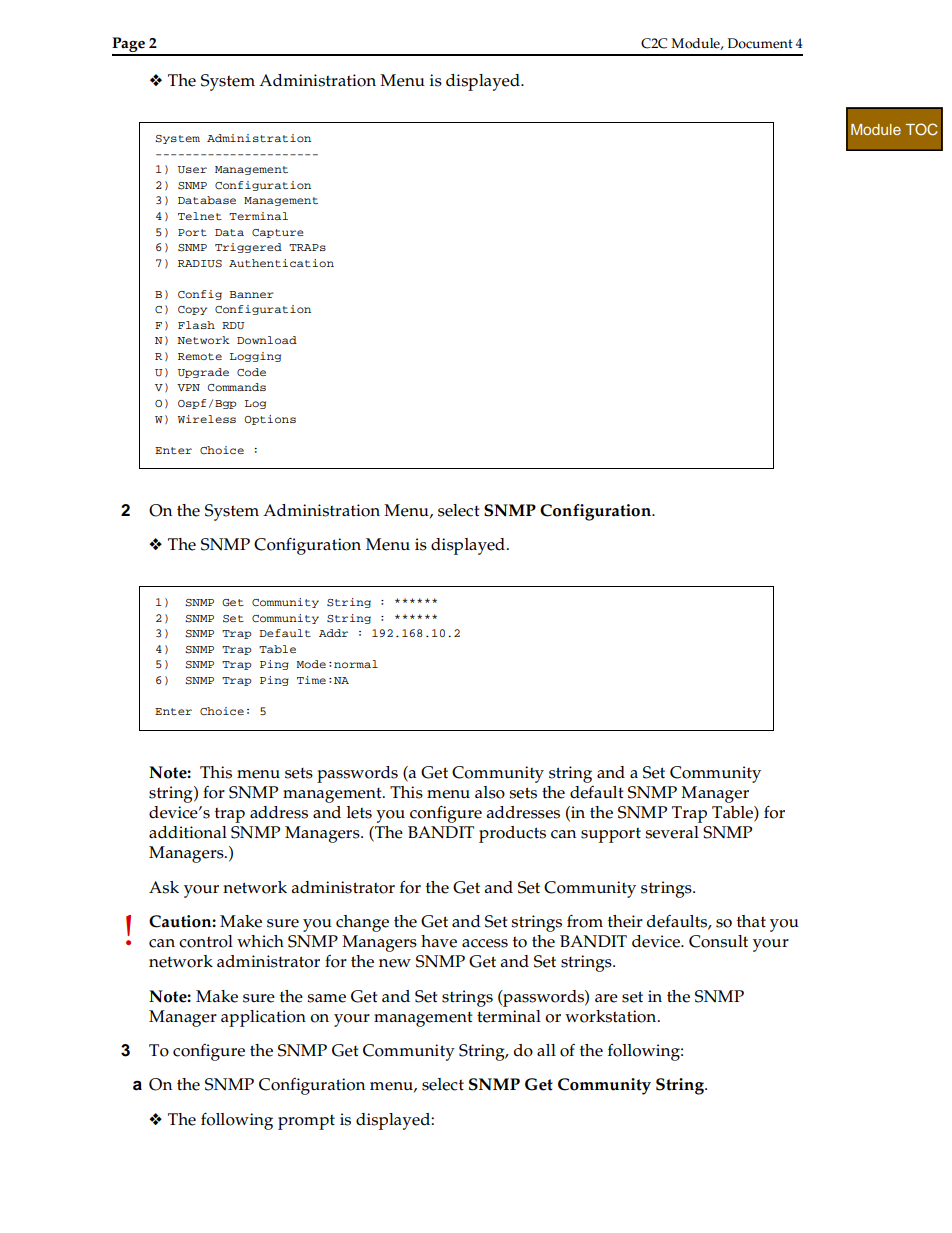  Describe the element at coordinates (188, 832) in the screenshot. I see `additional` at that location.
